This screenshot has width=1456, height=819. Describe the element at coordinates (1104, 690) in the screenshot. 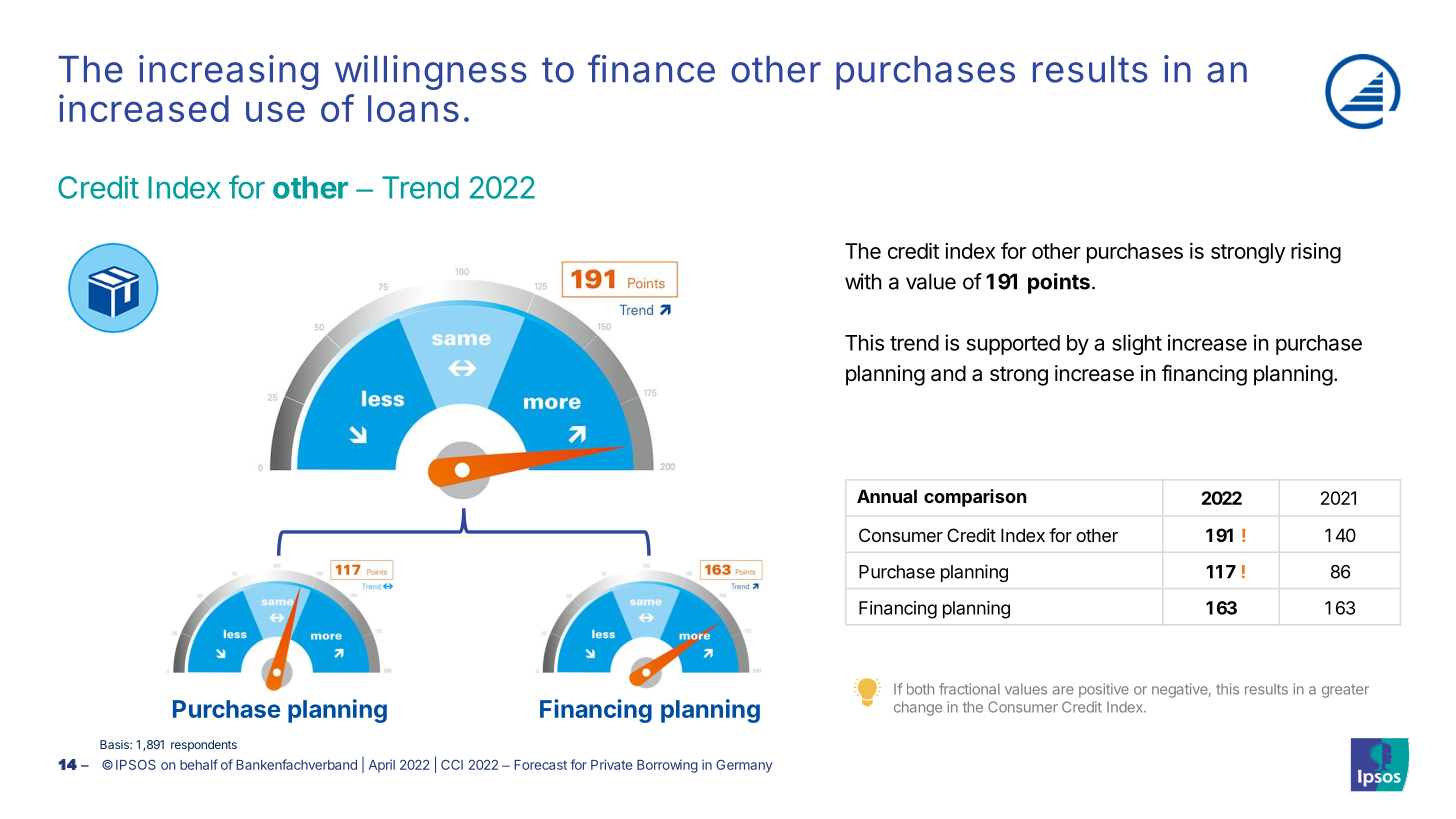

I see `positive` at that location.
